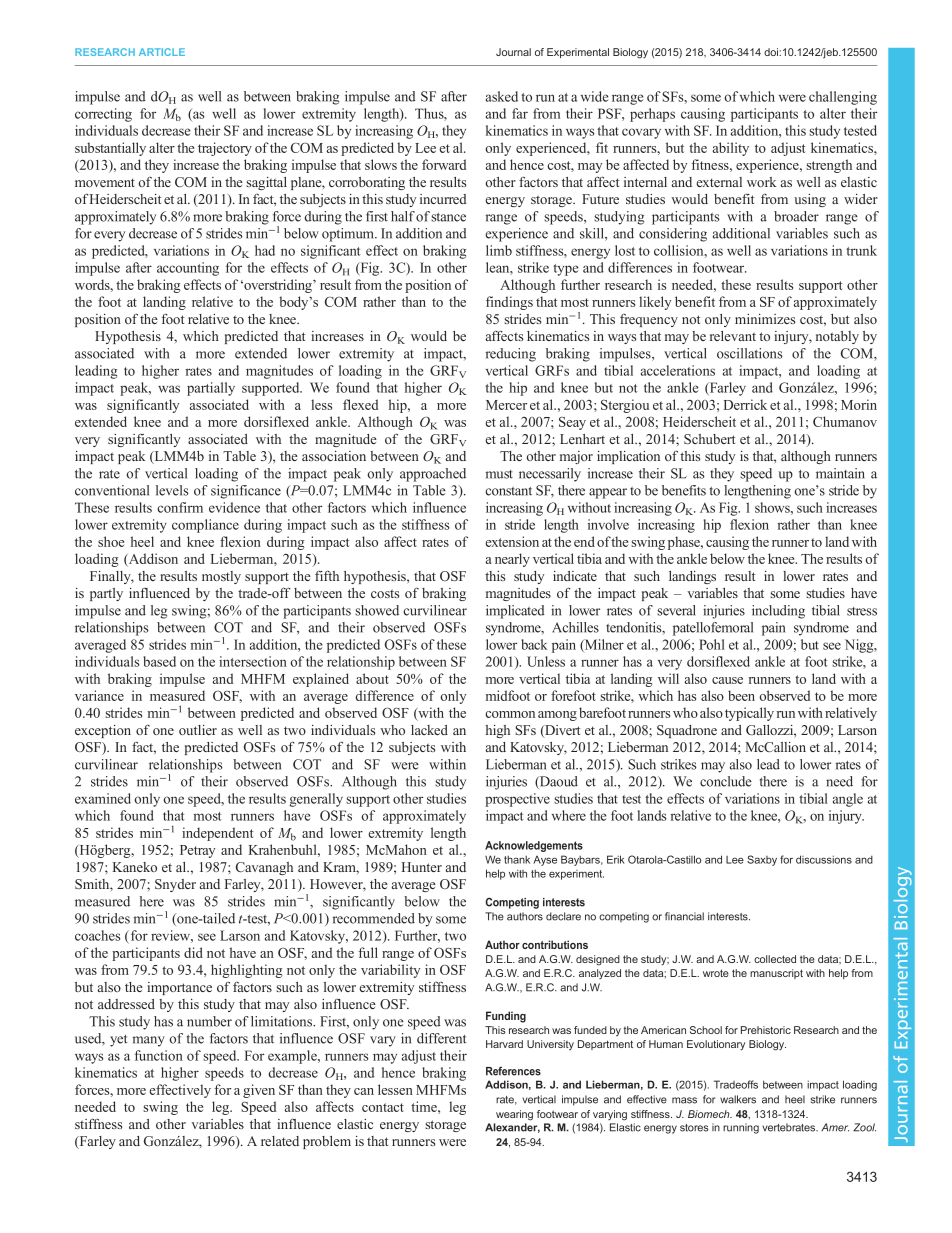  Describe the element at coordinates (778, 612) in the screenshot. I see `including` at that location.
